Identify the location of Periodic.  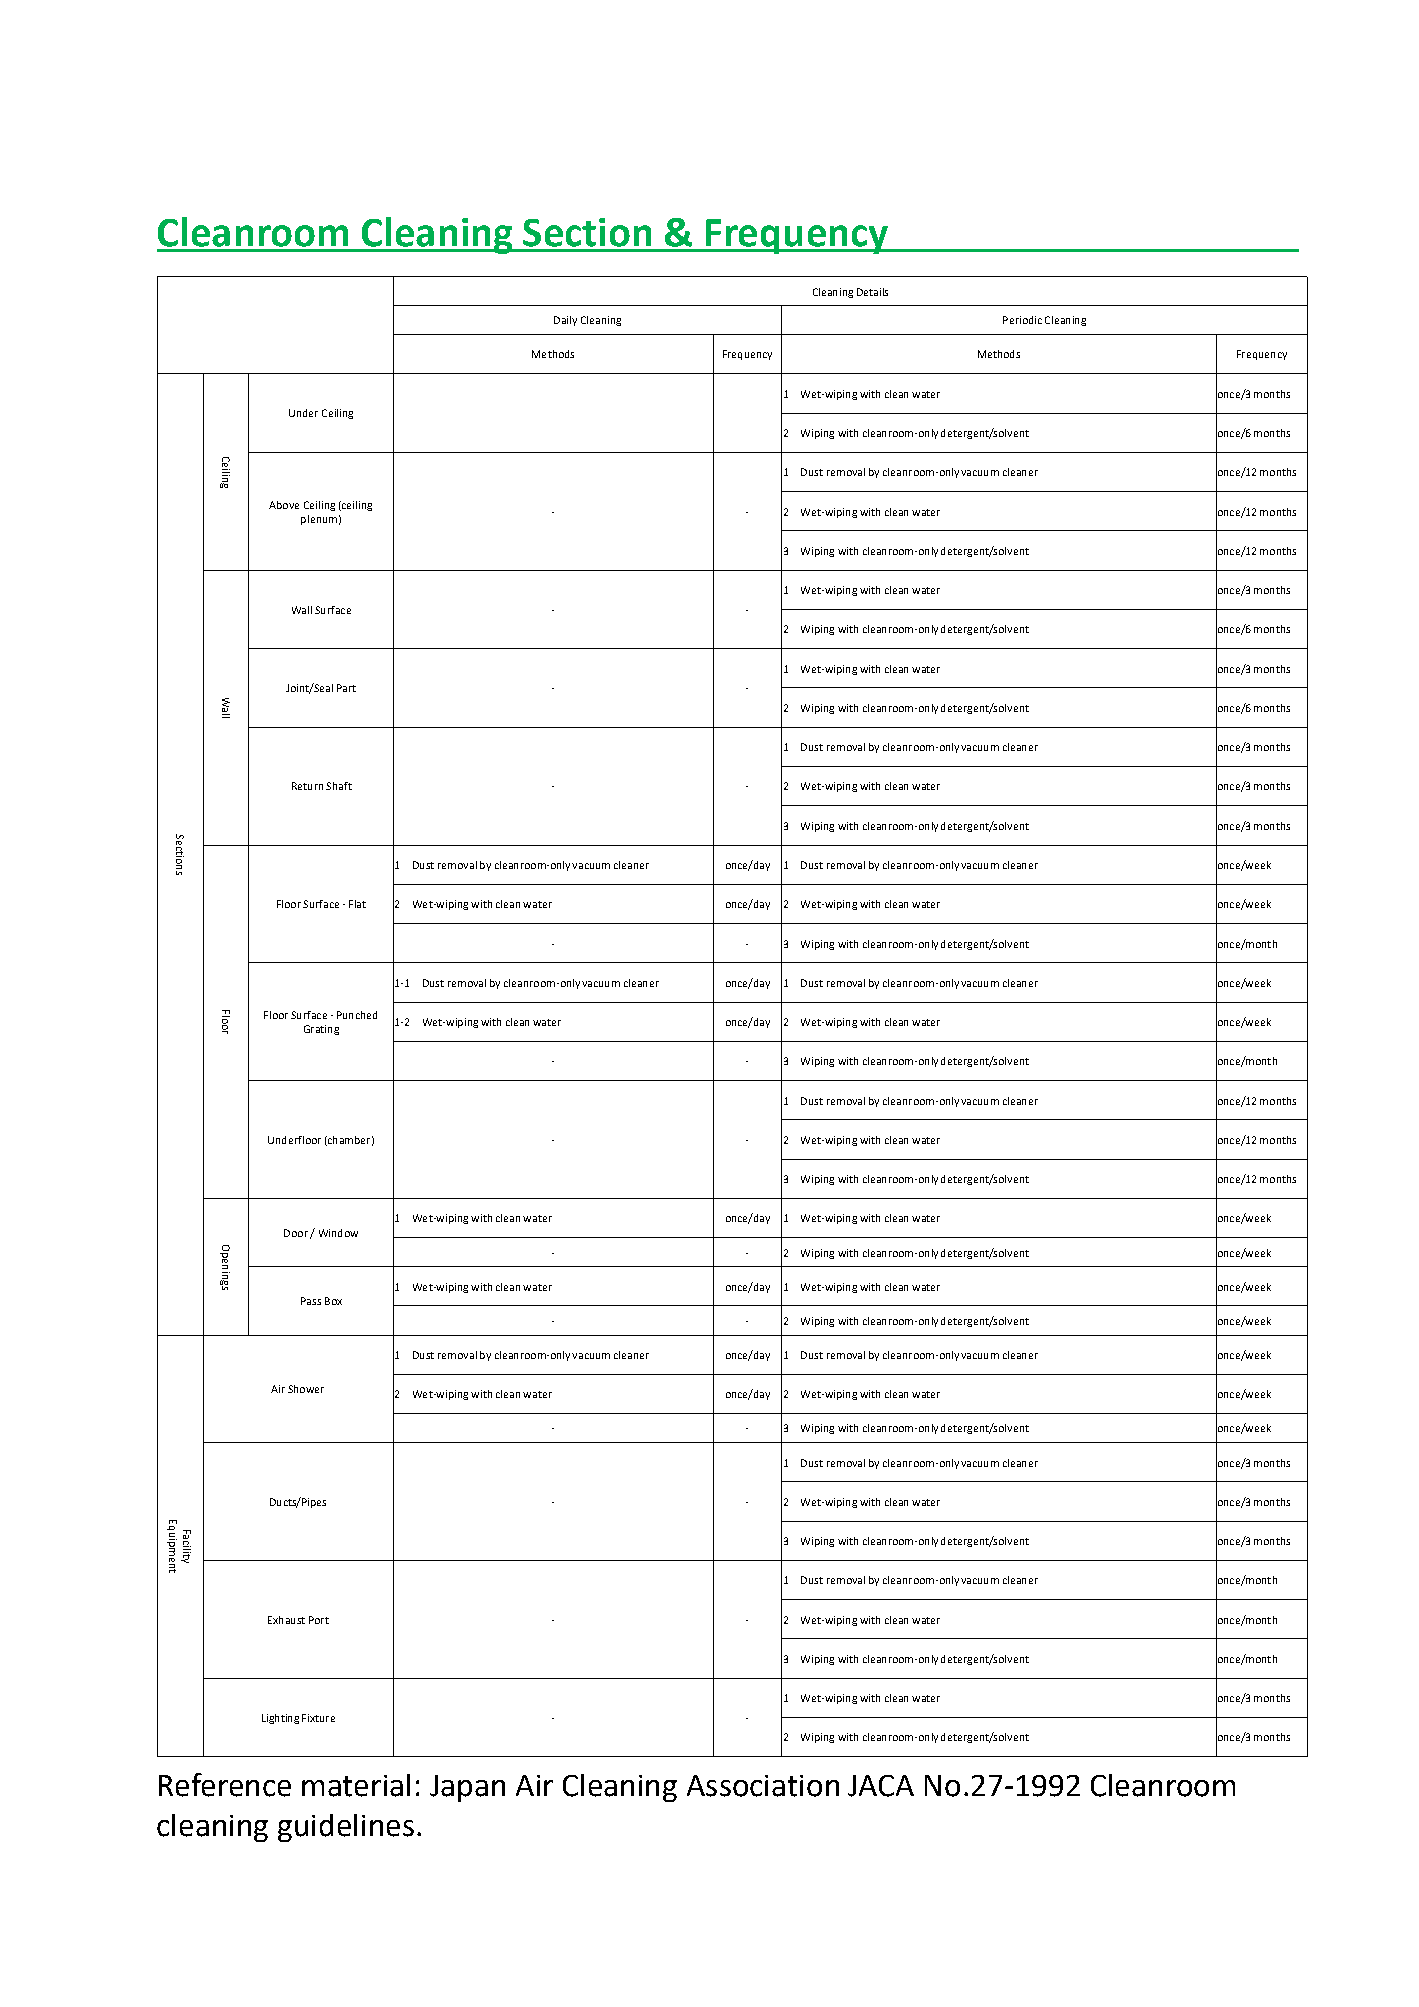
(1022, 320).
